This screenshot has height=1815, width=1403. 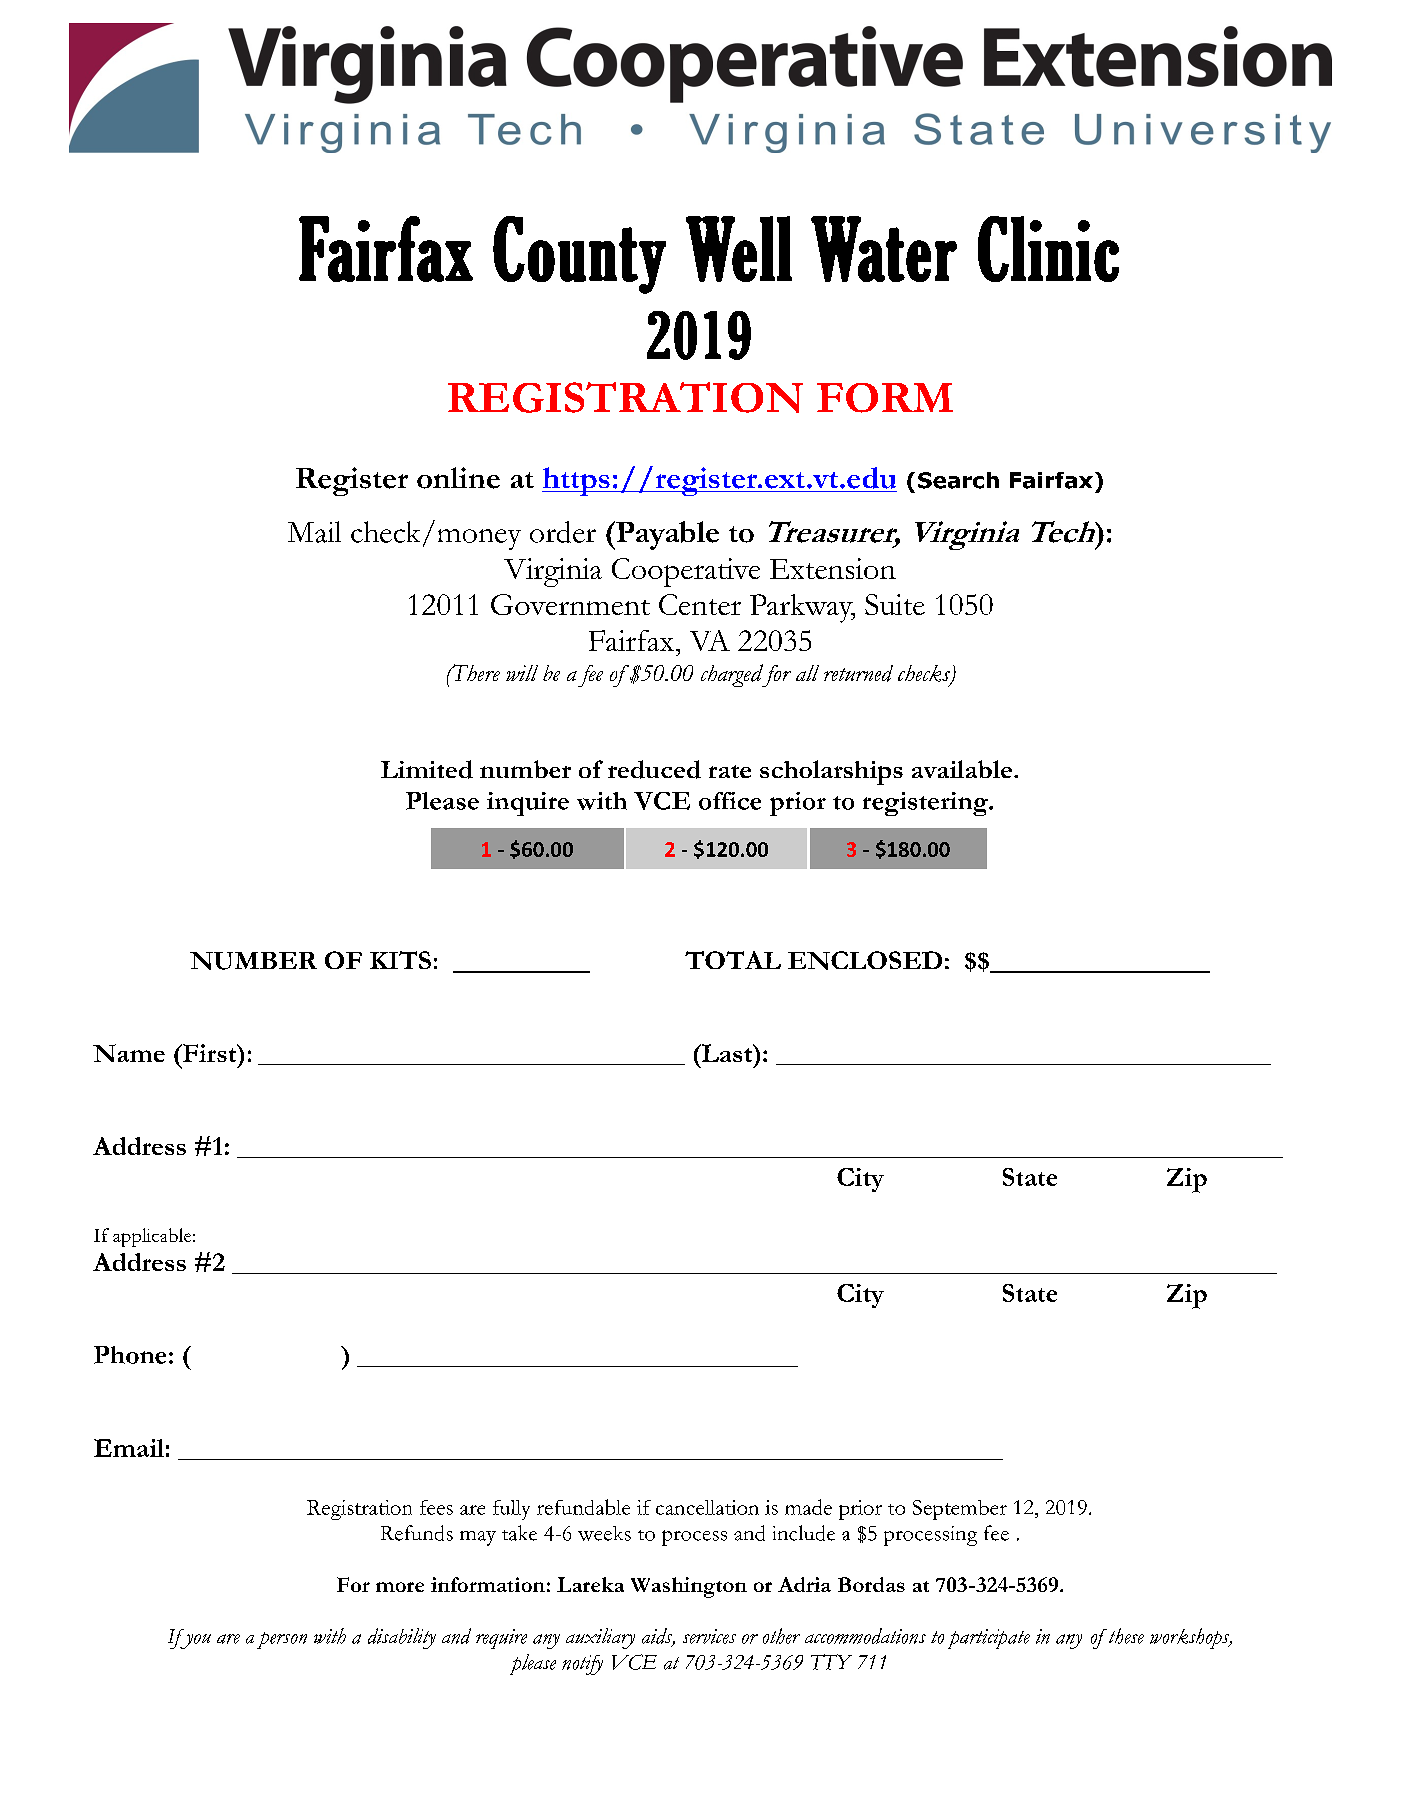 What do you see at coordinates (658, 1637) in the screenshot?
I see `aids` at bounding box center [658, 1637].
